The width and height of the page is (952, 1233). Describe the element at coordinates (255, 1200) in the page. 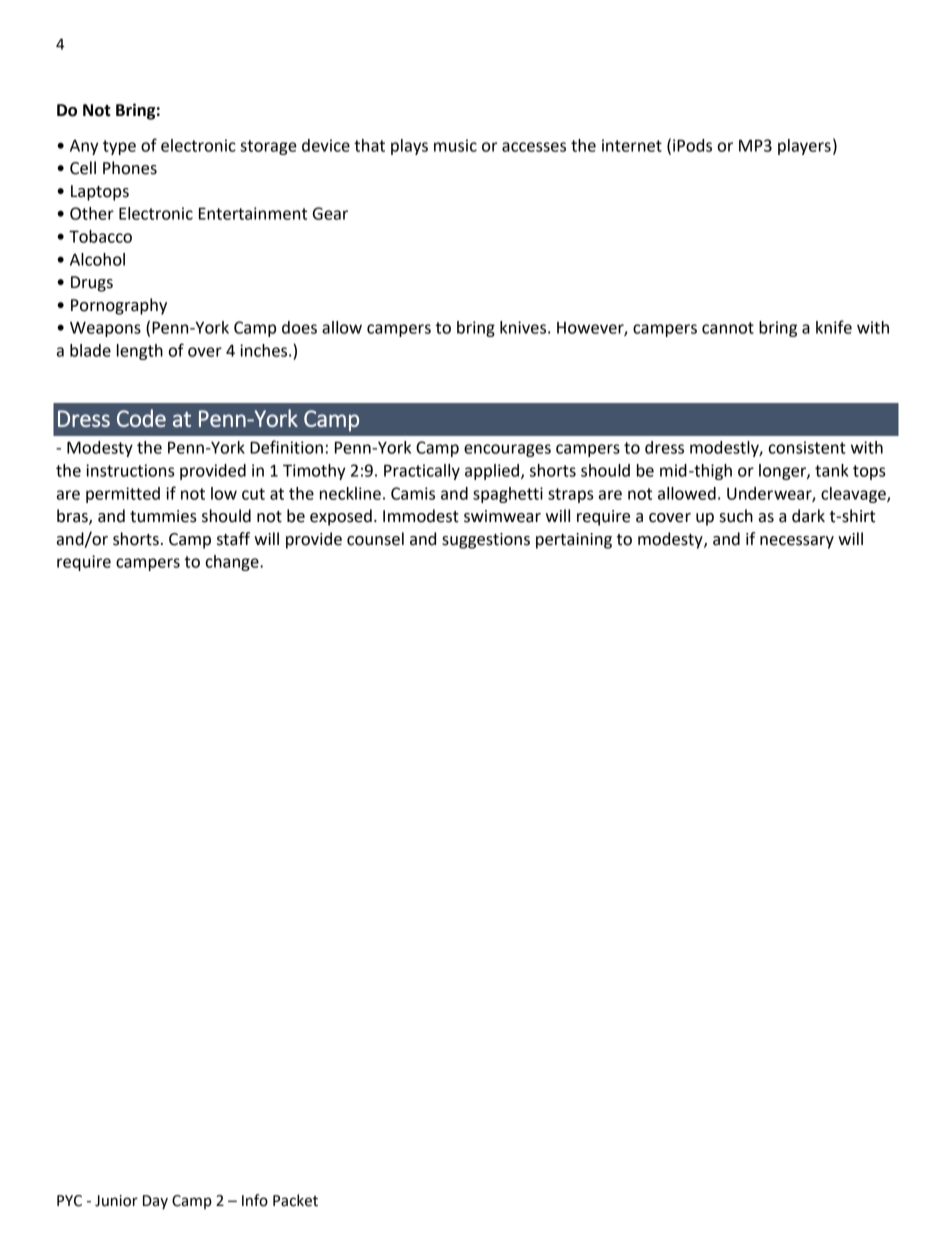

I see `Info` at that location.
